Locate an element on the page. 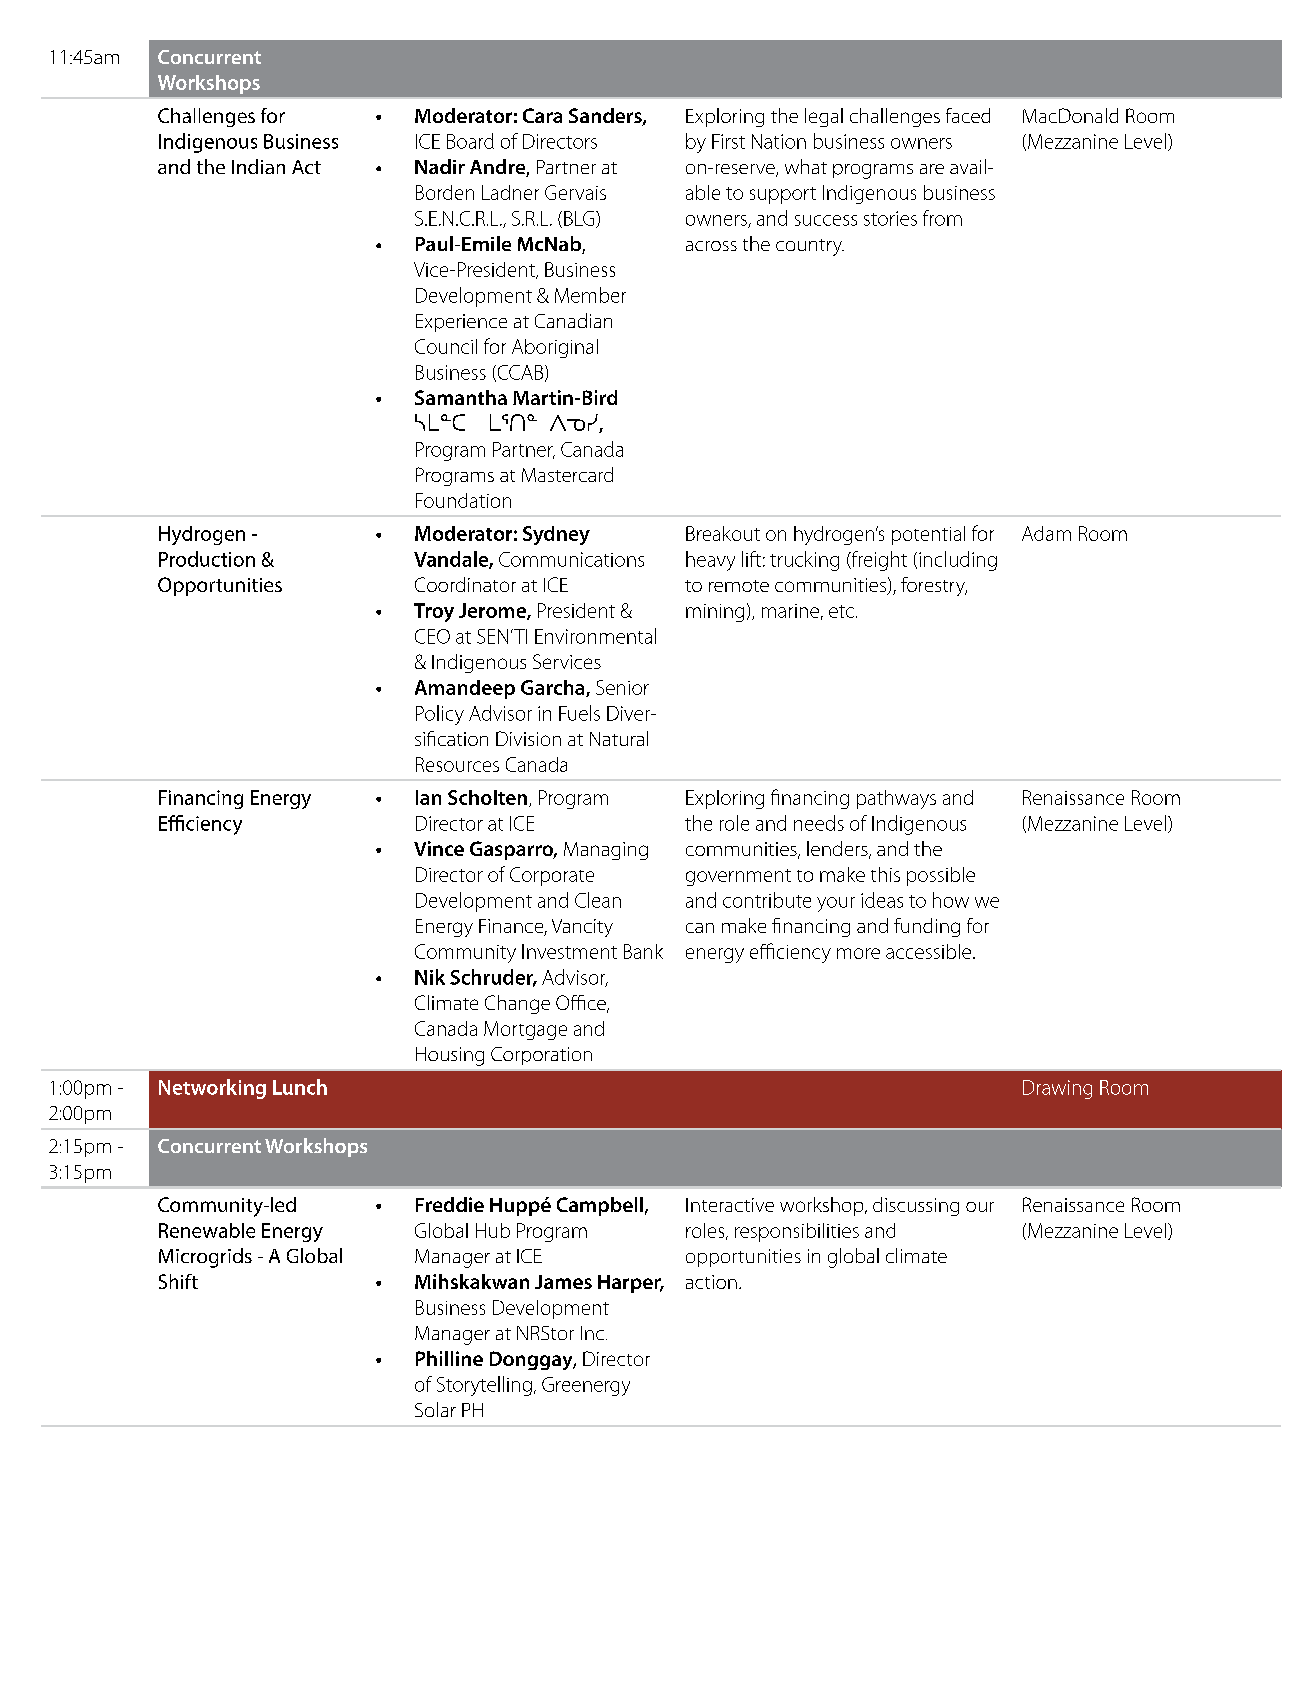 Image resolution: width=1309 pixels, height=1693 pixels. are is located at coordinates (932, 169).
